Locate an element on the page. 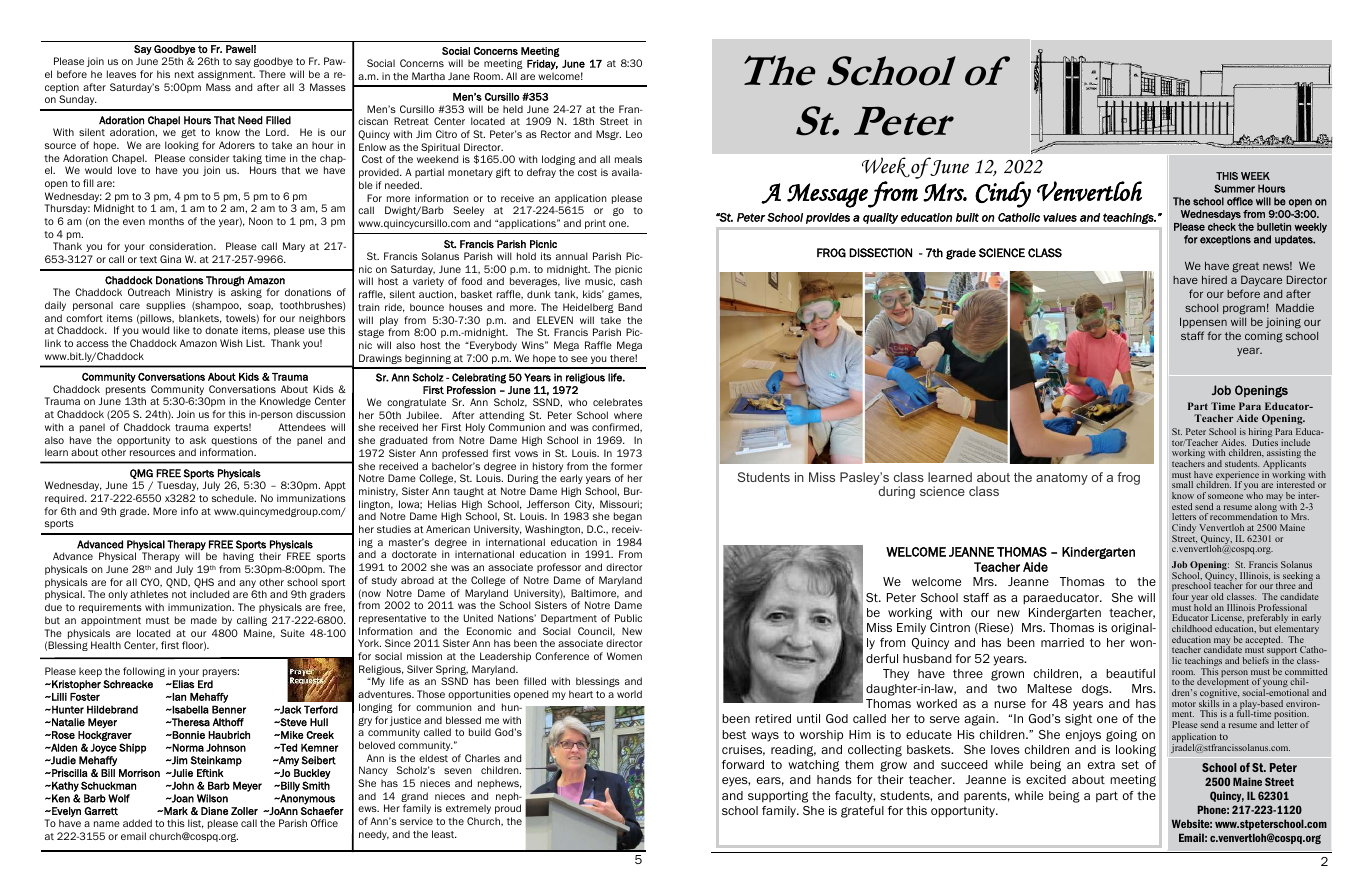  Summer is located at coordinates (1234, 188).
